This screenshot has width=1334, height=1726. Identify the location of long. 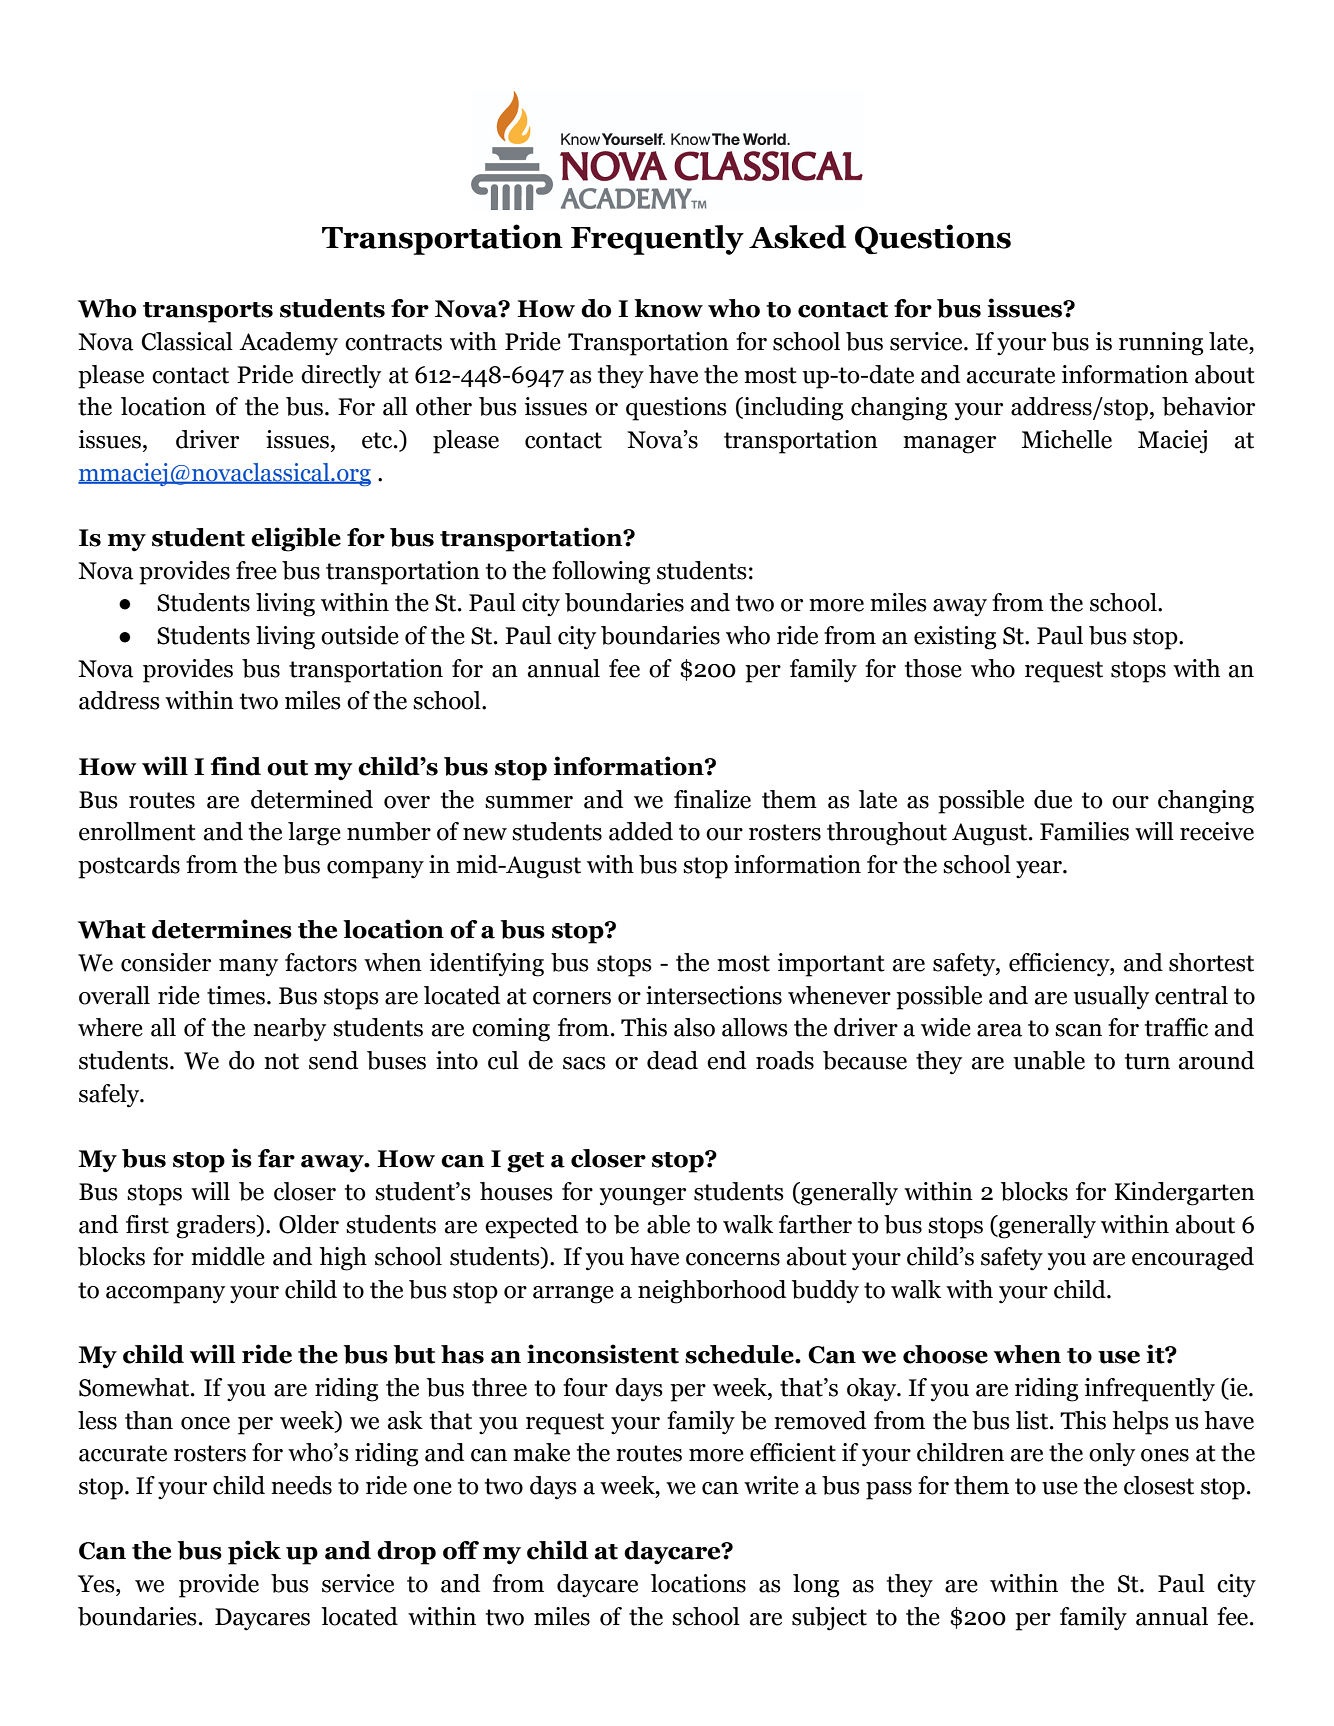
(816, 1586).
